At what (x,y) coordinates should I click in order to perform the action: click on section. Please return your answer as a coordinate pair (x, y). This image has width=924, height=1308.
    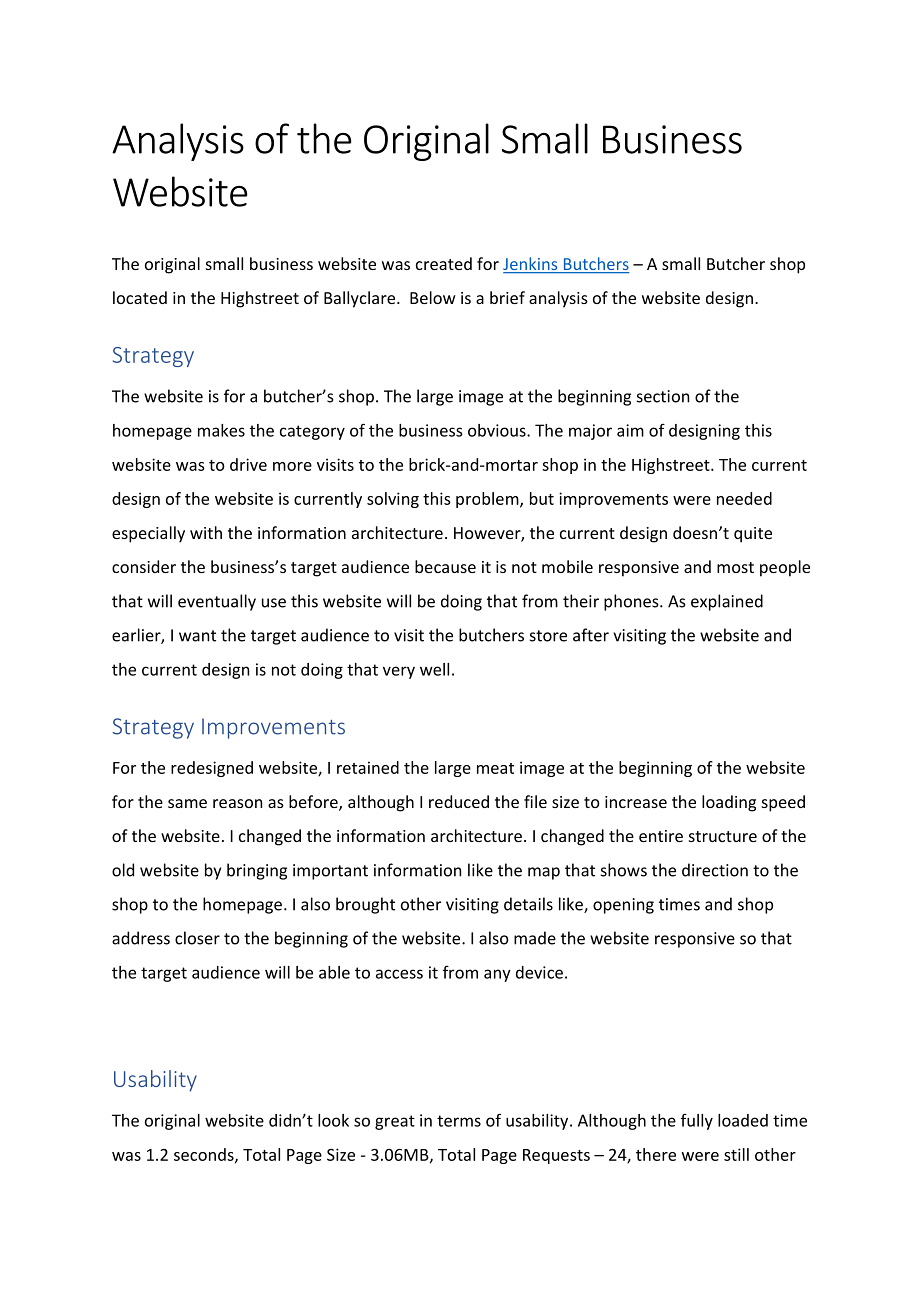
    Looking at the image, I should click on (663, 396).
